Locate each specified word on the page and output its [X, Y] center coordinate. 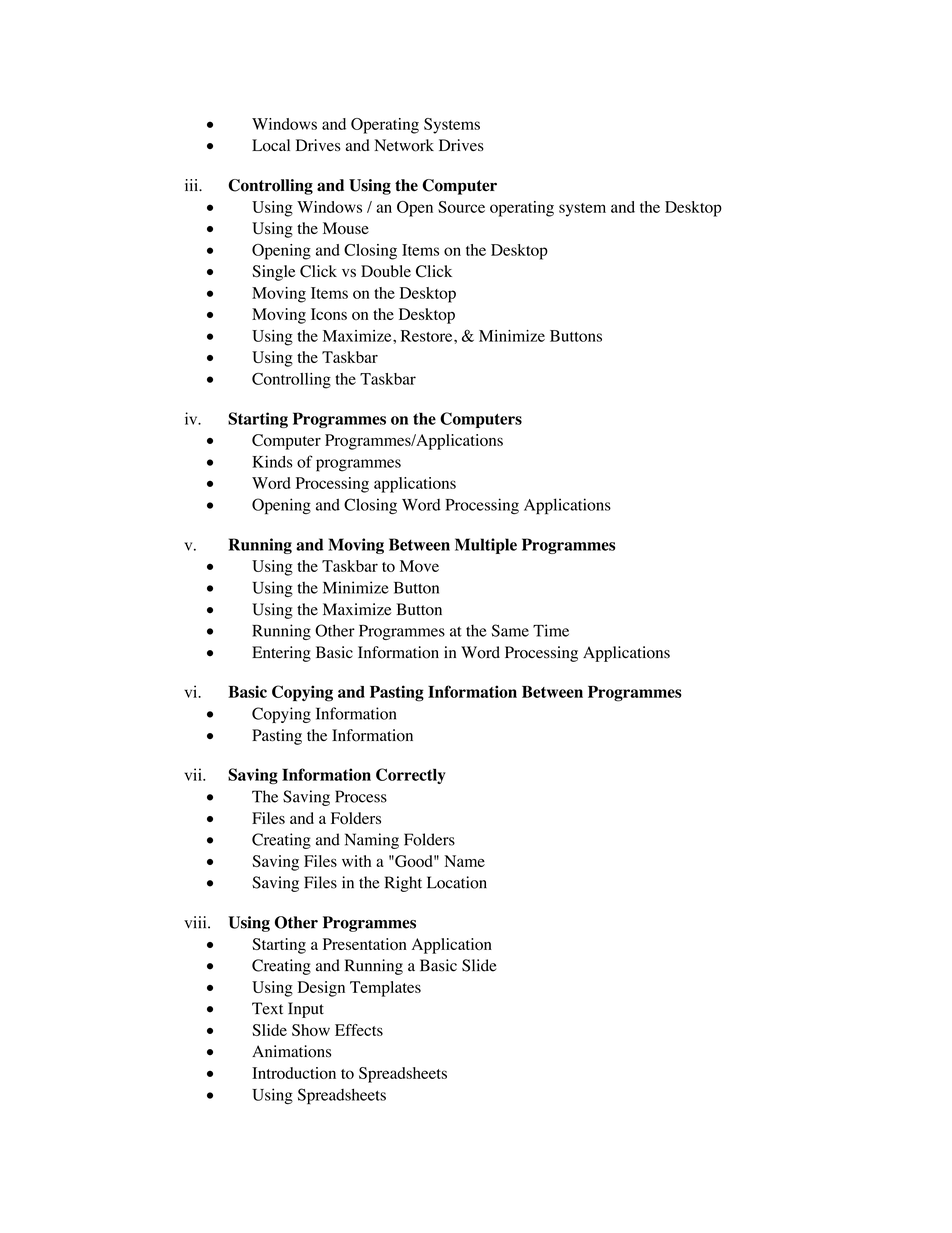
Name [464, 861]
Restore [428, 336]
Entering [281, 654]
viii [196, 922]
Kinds [272, 461]
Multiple [486, 546]
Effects [359, 1030]
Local [271, 145]
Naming [372, 841]
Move [419, 566]
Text [267, 1008]
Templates [385, 989]
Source [461, 207]
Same [510, 630]
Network [404, 145]
